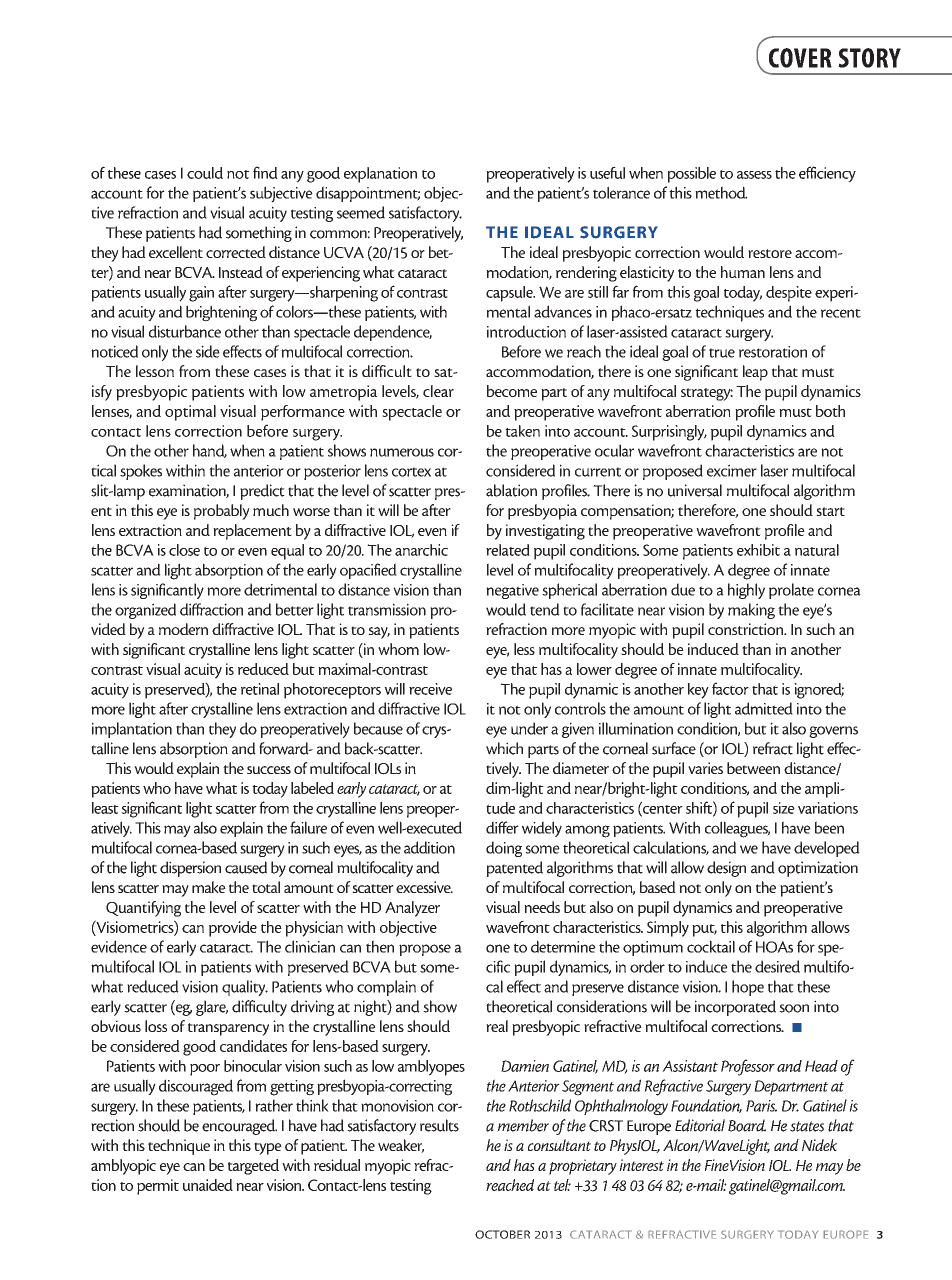 The image size is (952, 1280). Describe the element at coordinates (502, 827) in the page. I see `differ` at that location.
